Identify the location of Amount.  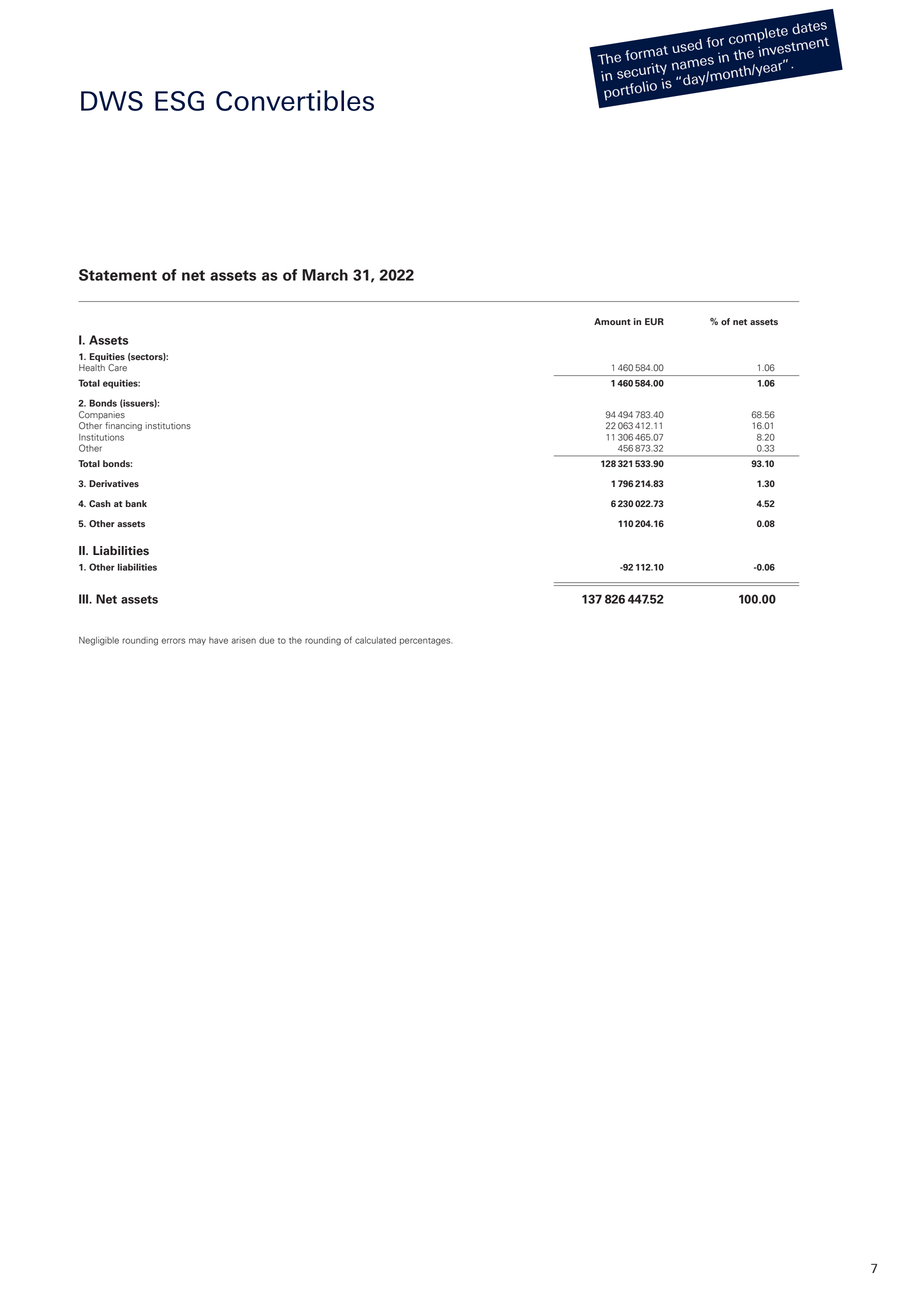
(612, 322).
